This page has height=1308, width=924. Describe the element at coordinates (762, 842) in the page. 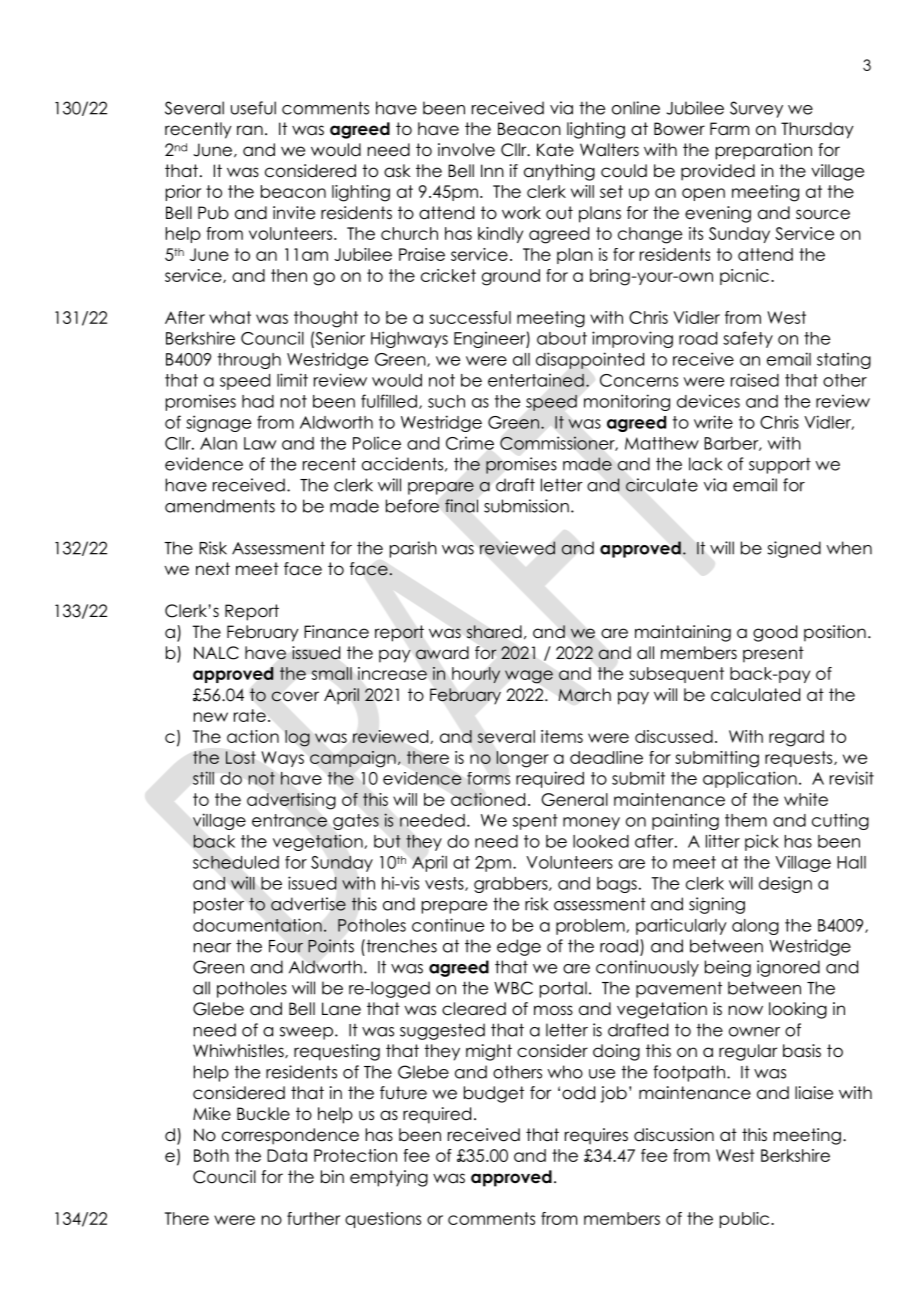

I see `pick` at that location.
